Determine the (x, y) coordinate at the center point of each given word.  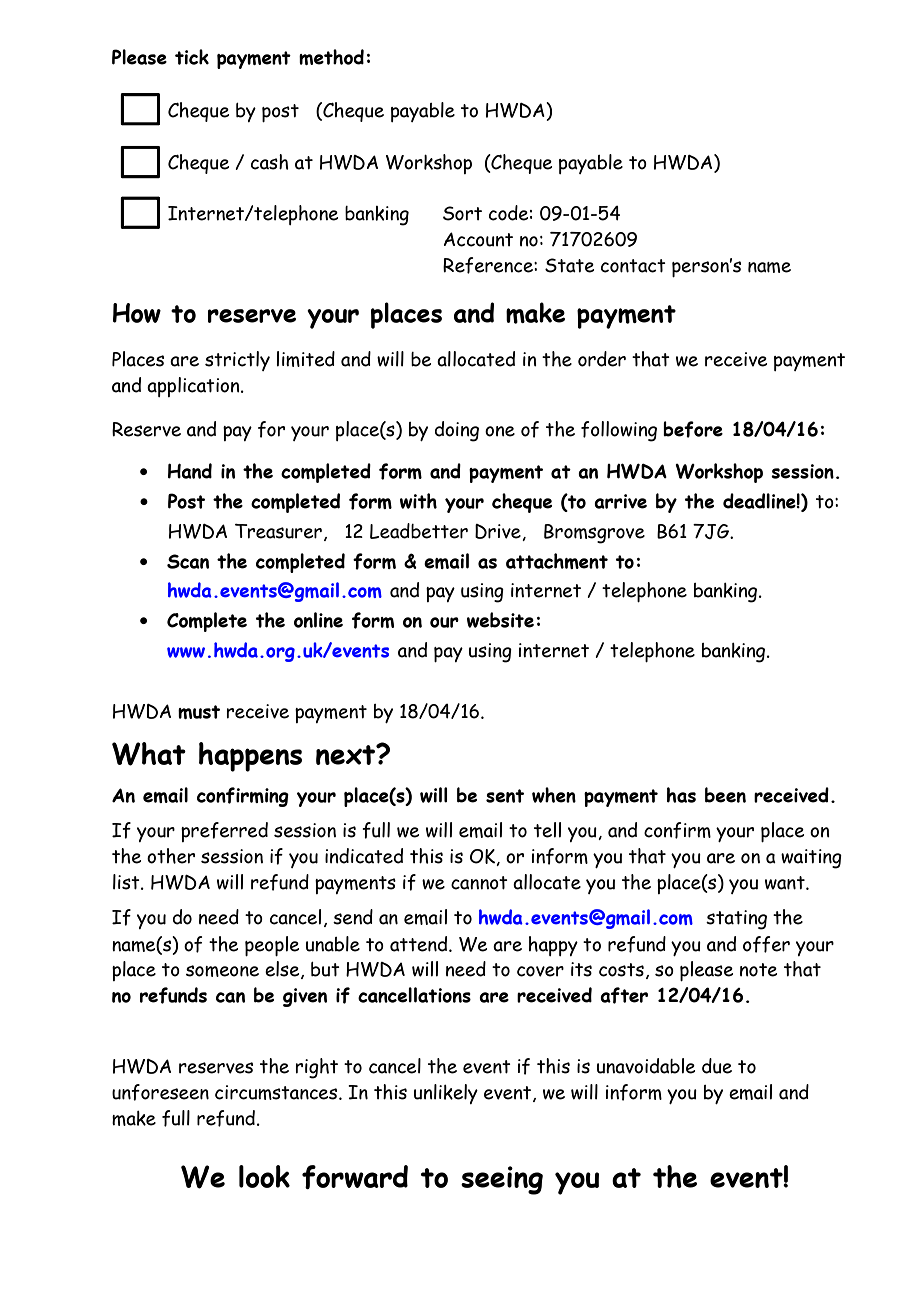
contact (633, 266)
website (500, 620)
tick (192, 57)
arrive (620, 501)
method (331, 57)
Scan (188, 561)
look (264, 1176)
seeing (502, 1180)
